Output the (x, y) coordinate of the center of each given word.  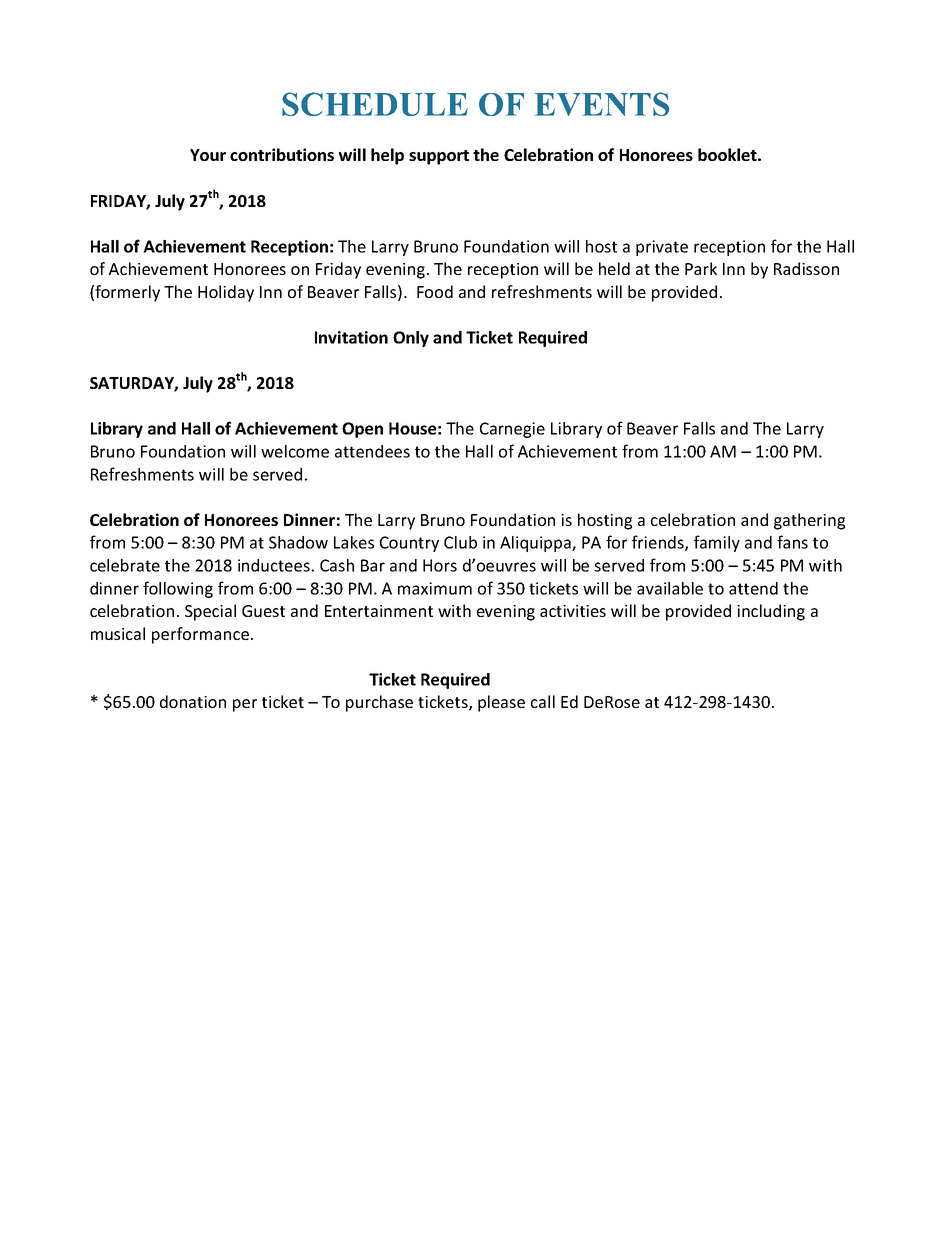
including (771, 612)
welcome (295, 451)
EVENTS (602, 104)
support (439, 157)
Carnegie (512, 430)
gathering (809, 521)
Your (208, 155)
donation (193, 701)
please (501, 703)
